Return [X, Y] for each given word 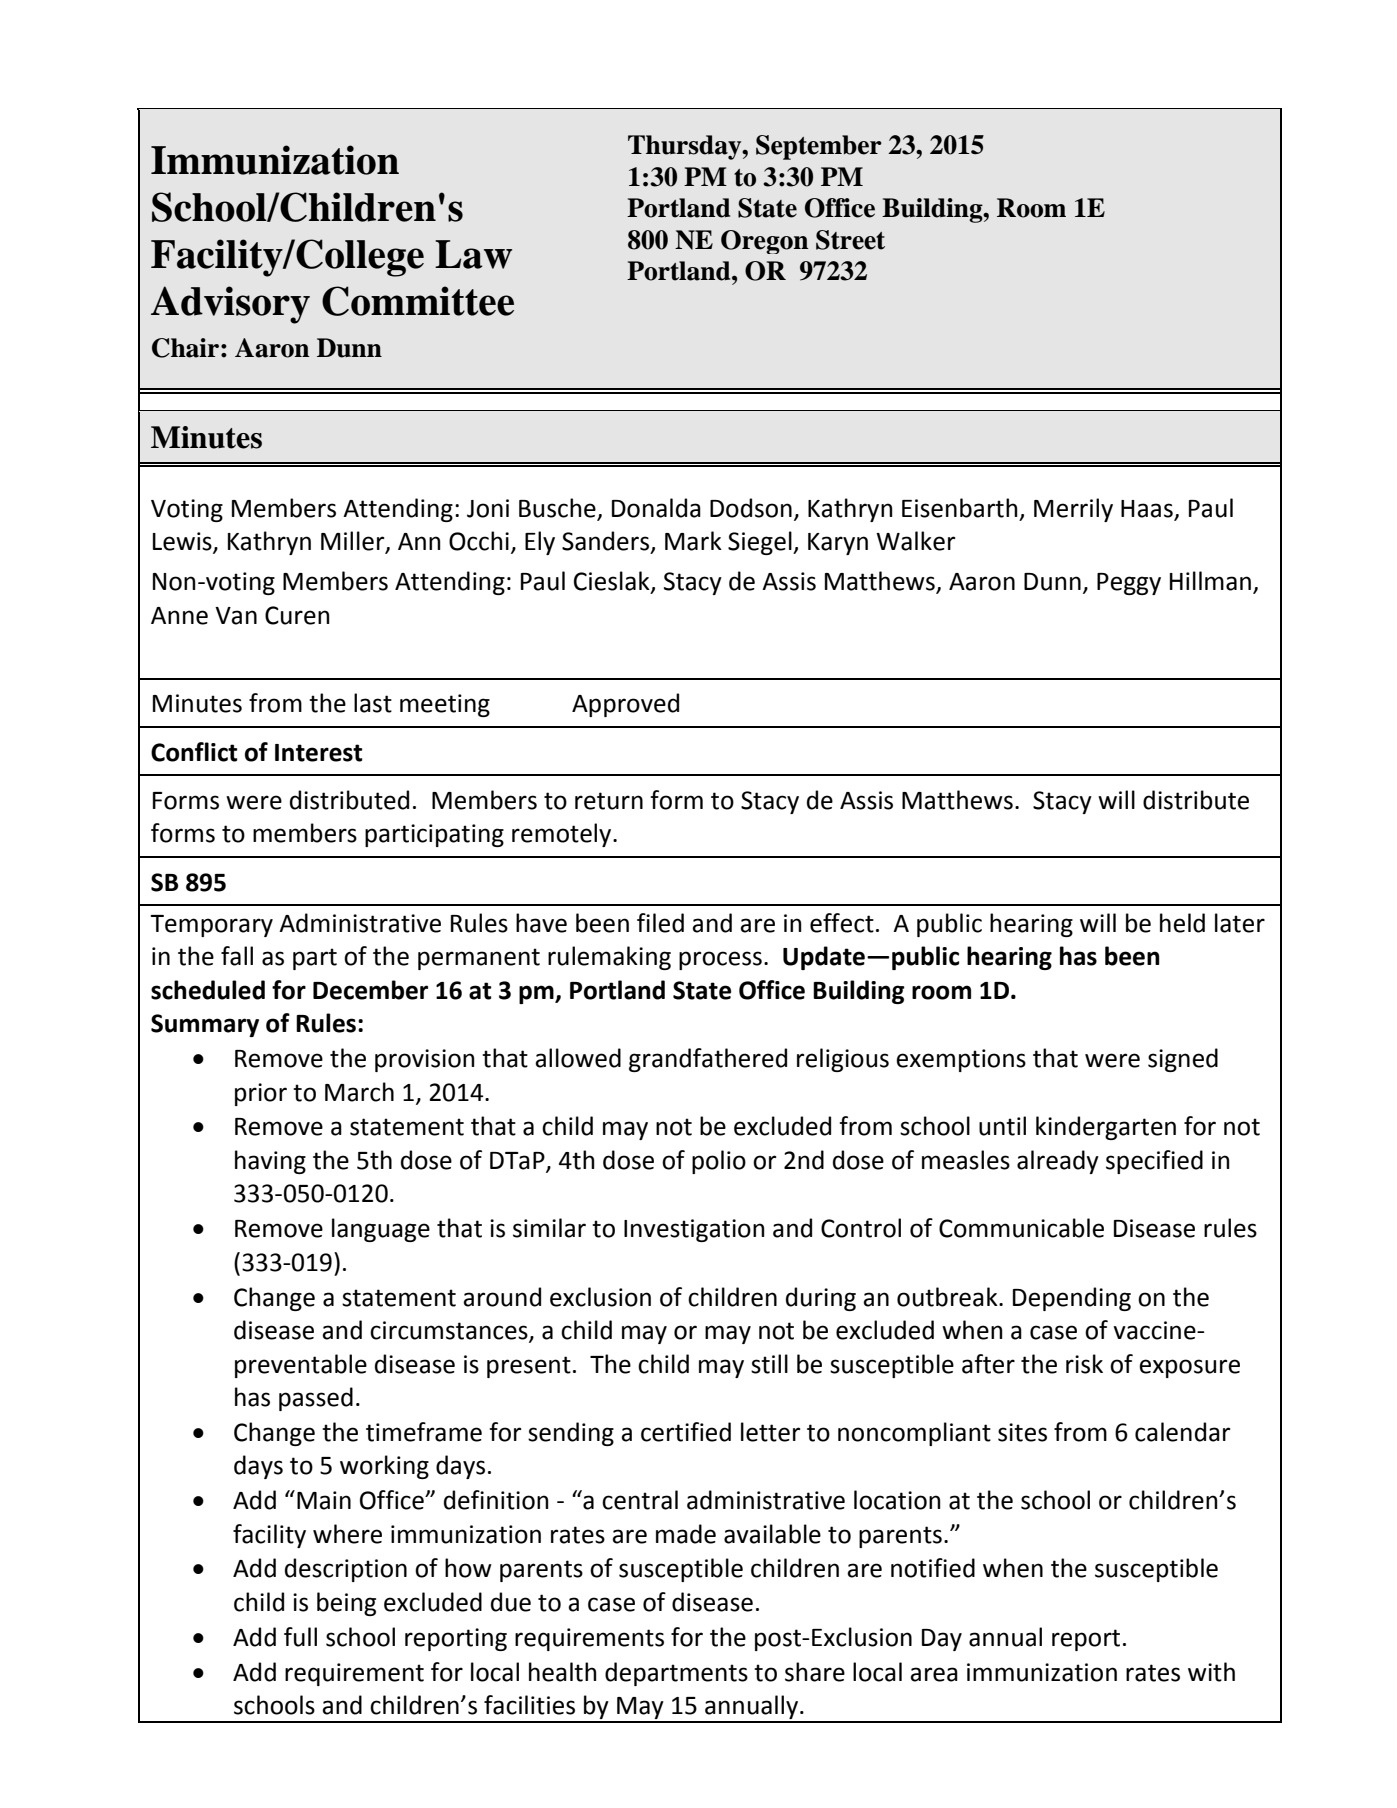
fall [237, 956]
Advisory [230, 305]
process [720, 960]
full [300, 1637]
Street [850, 240]
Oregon [764, 242]
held [1182, 923]
